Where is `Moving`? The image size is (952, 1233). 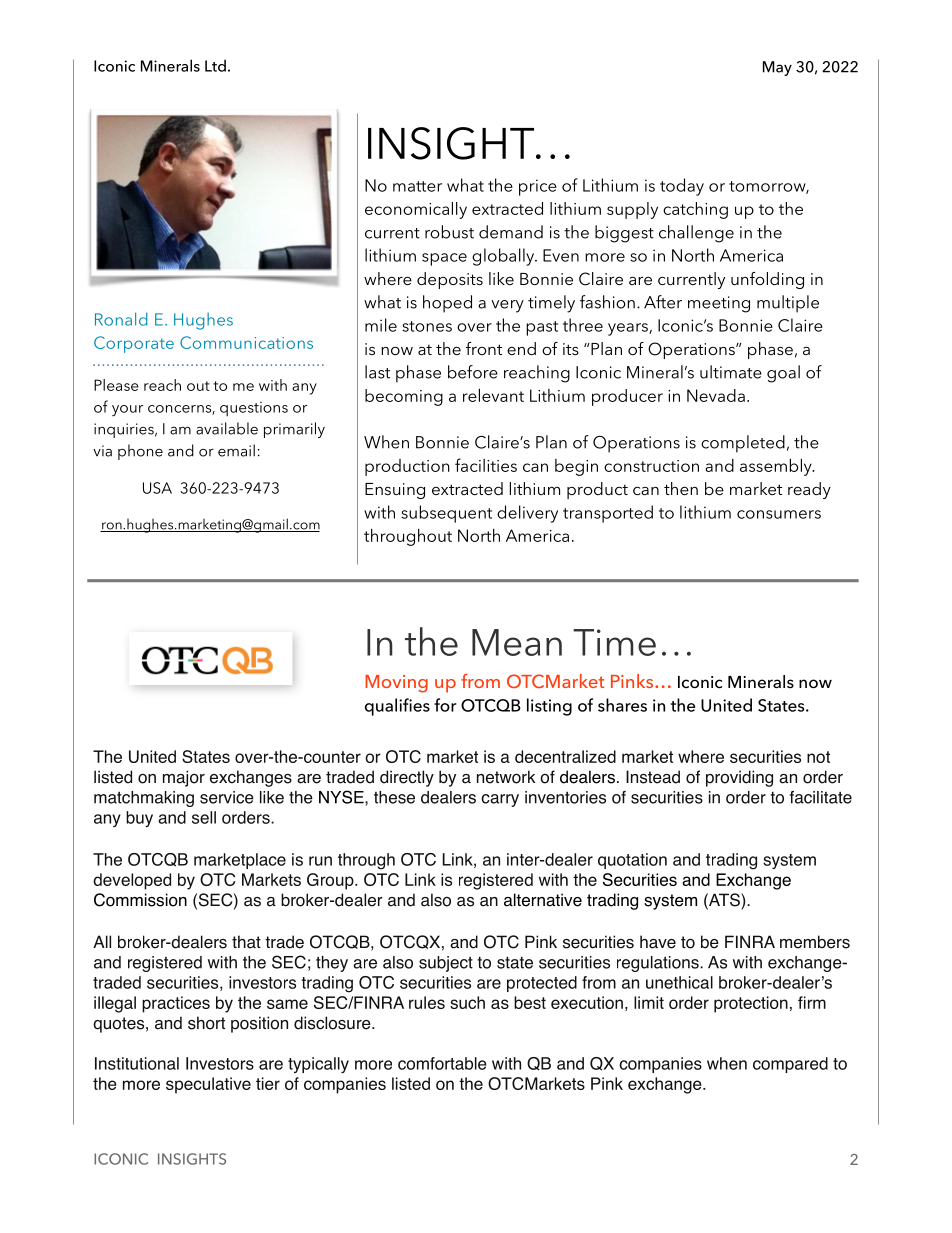
Moving is located at coordinates (396, 684).
